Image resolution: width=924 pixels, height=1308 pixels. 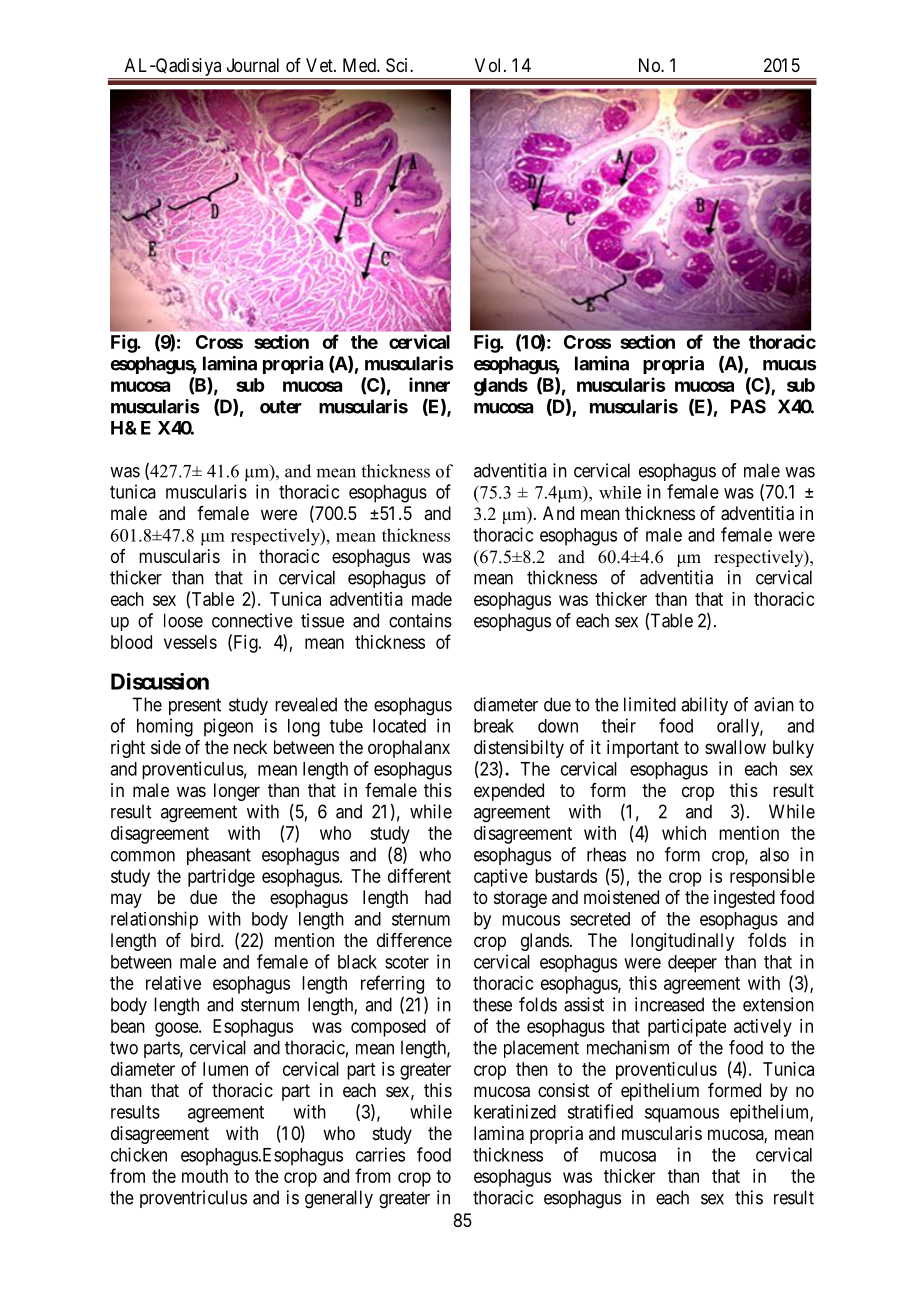 What do you see at coordinates (438, 897) in the screenshot?
I see `had` at bounding box center [438, 897].
